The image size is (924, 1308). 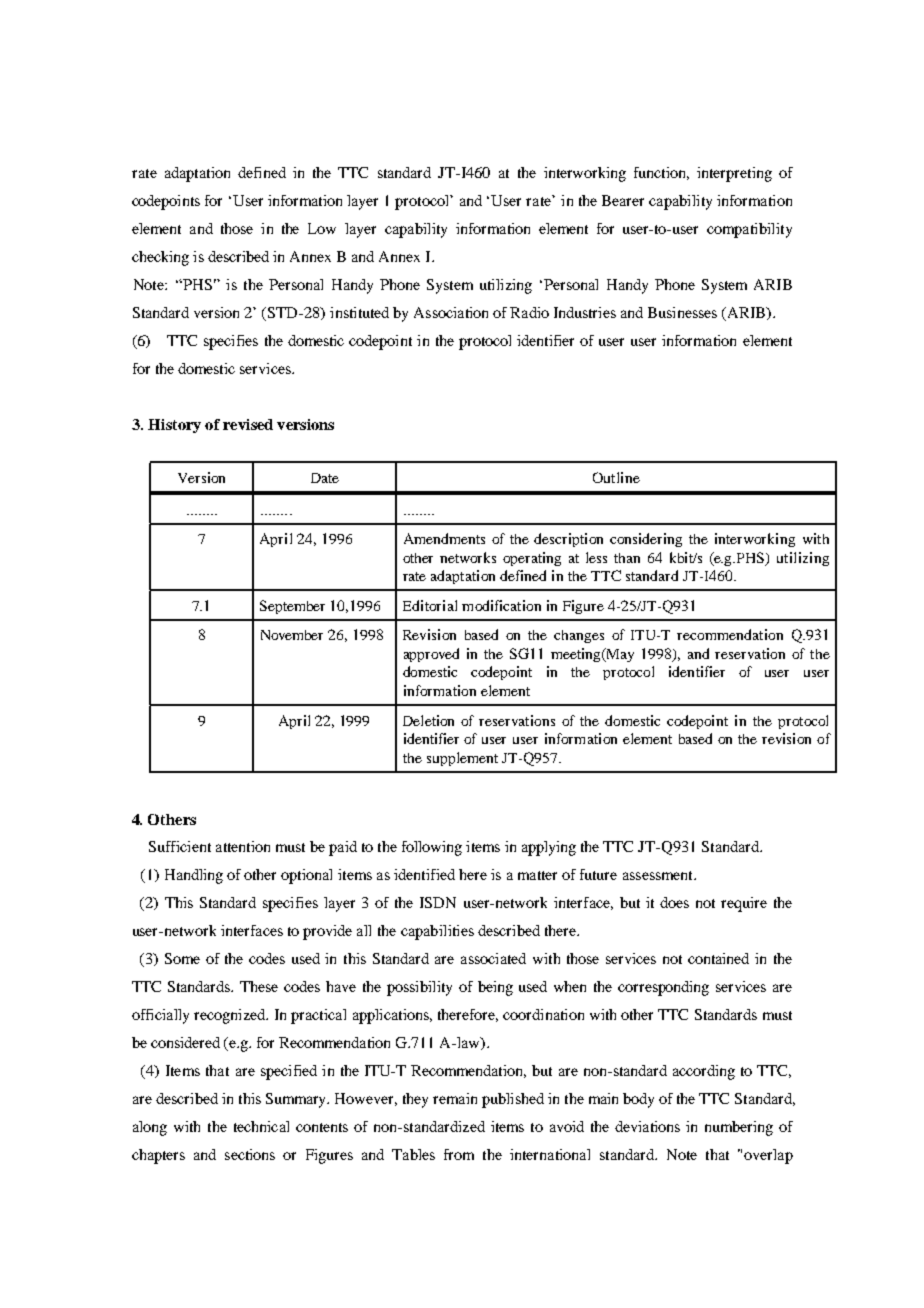 What do you see at coordinates (194, 876) in the screenshot?
I see `Handling` at bounding box center [194, 876].
